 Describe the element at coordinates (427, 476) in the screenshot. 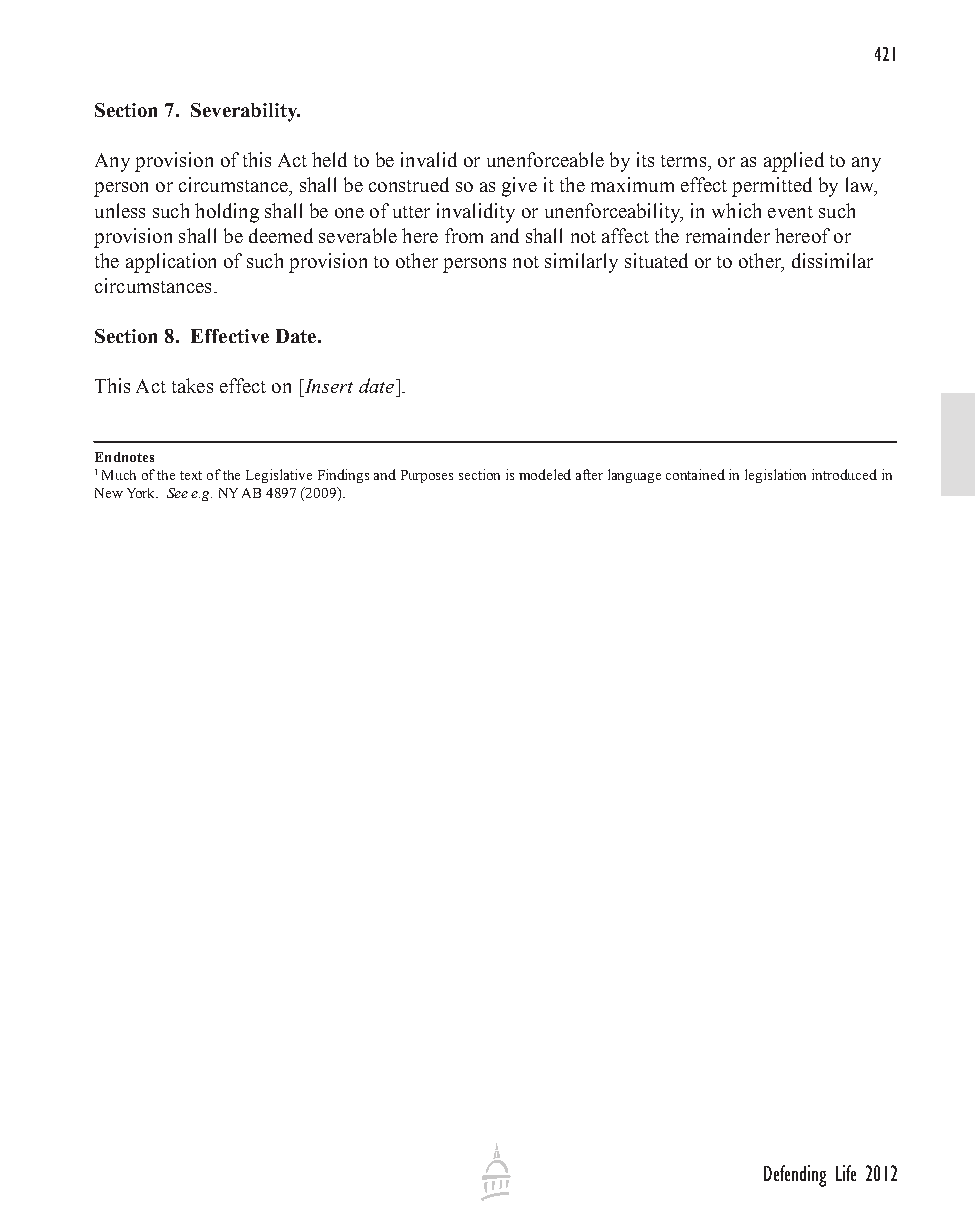

I see `Purposes` at that location.
